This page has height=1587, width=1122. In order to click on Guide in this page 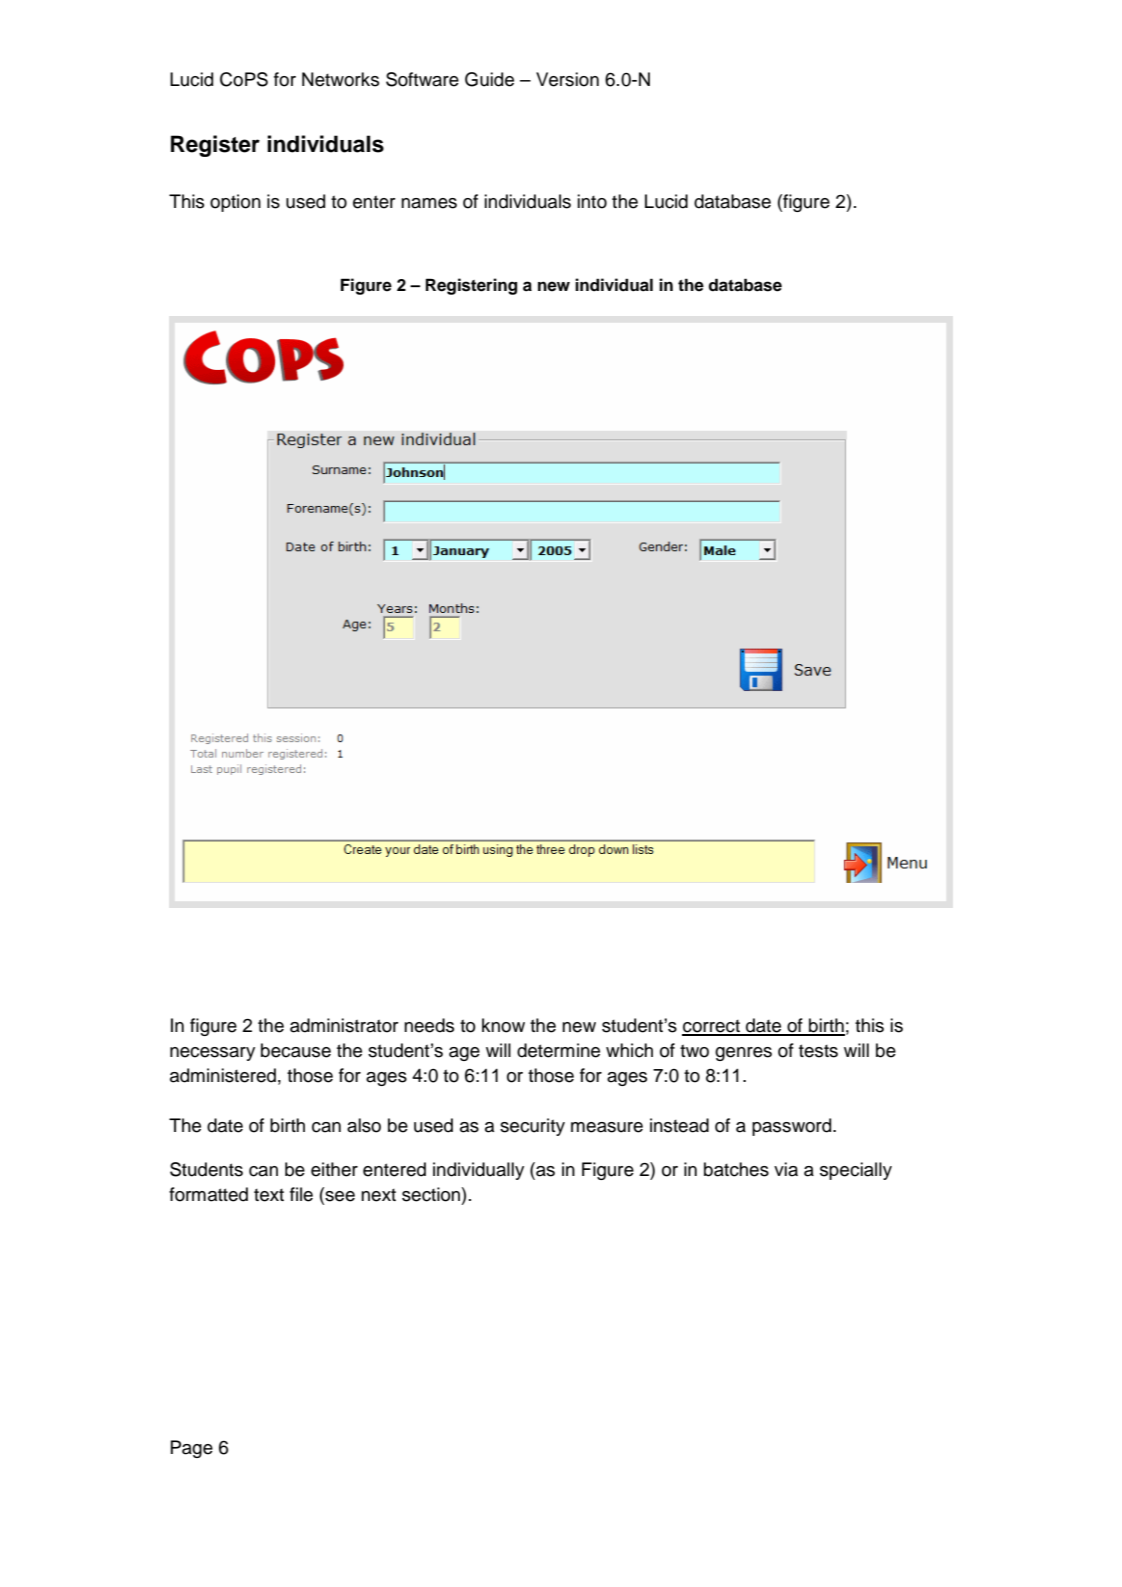, I will do `click(489, 79)`.
